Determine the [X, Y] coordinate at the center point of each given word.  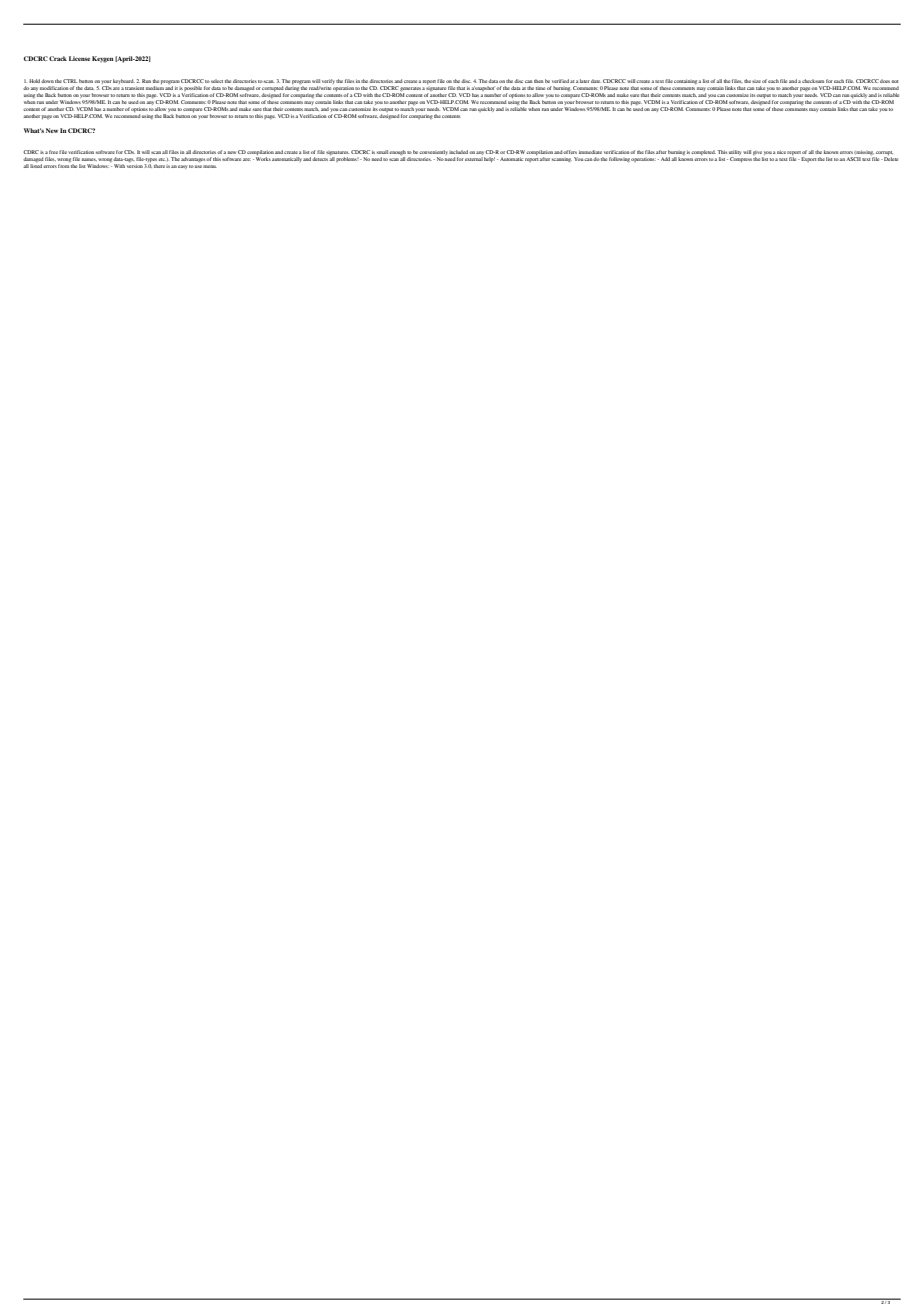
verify [328, 81]
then [538, 81]
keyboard [124, 81]
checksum [813, 81]
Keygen [102, 59]
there [159, 166]
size [756, 81]
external [474, 159]
